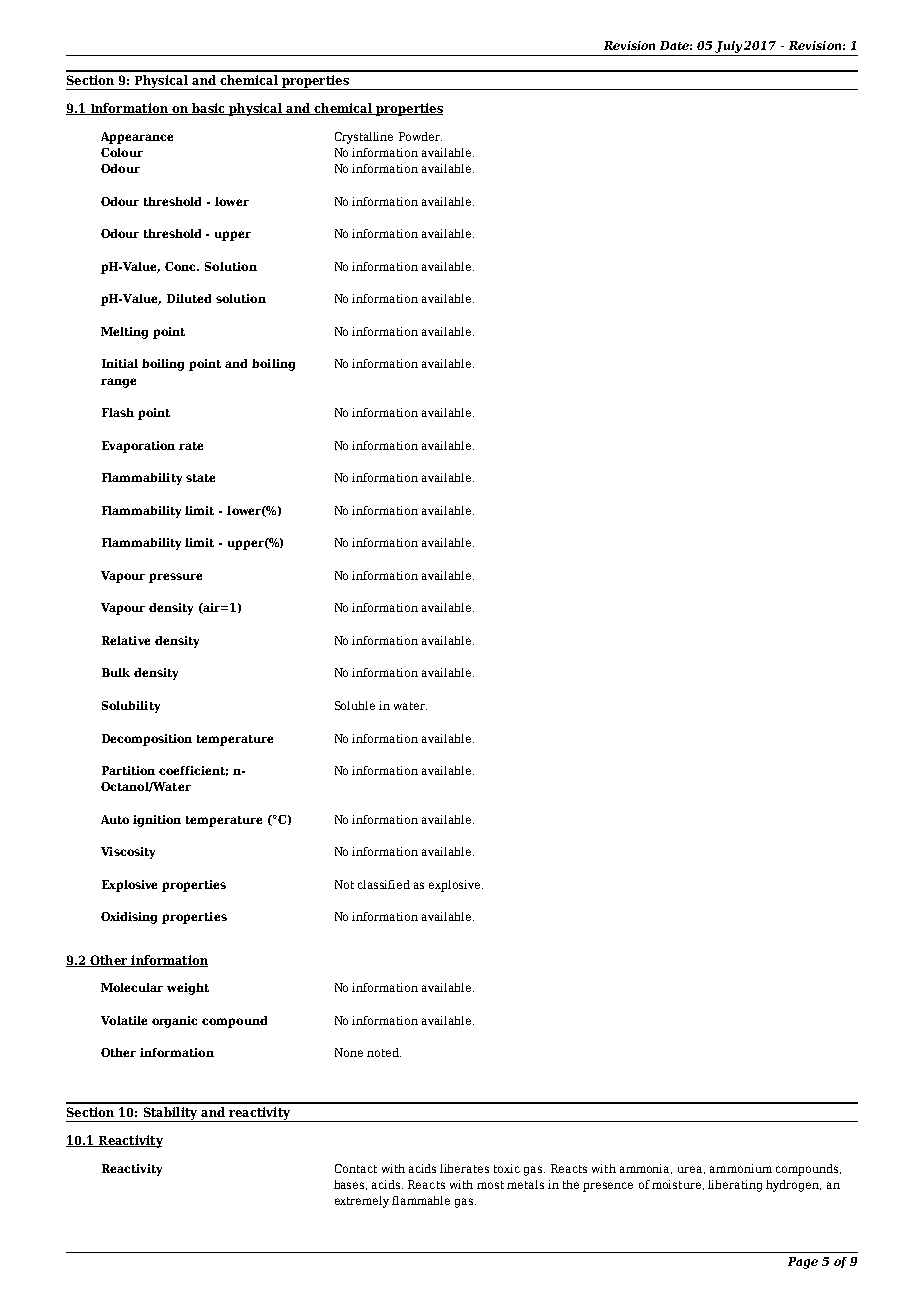  I want to click on Powder, so click(420, 136).
